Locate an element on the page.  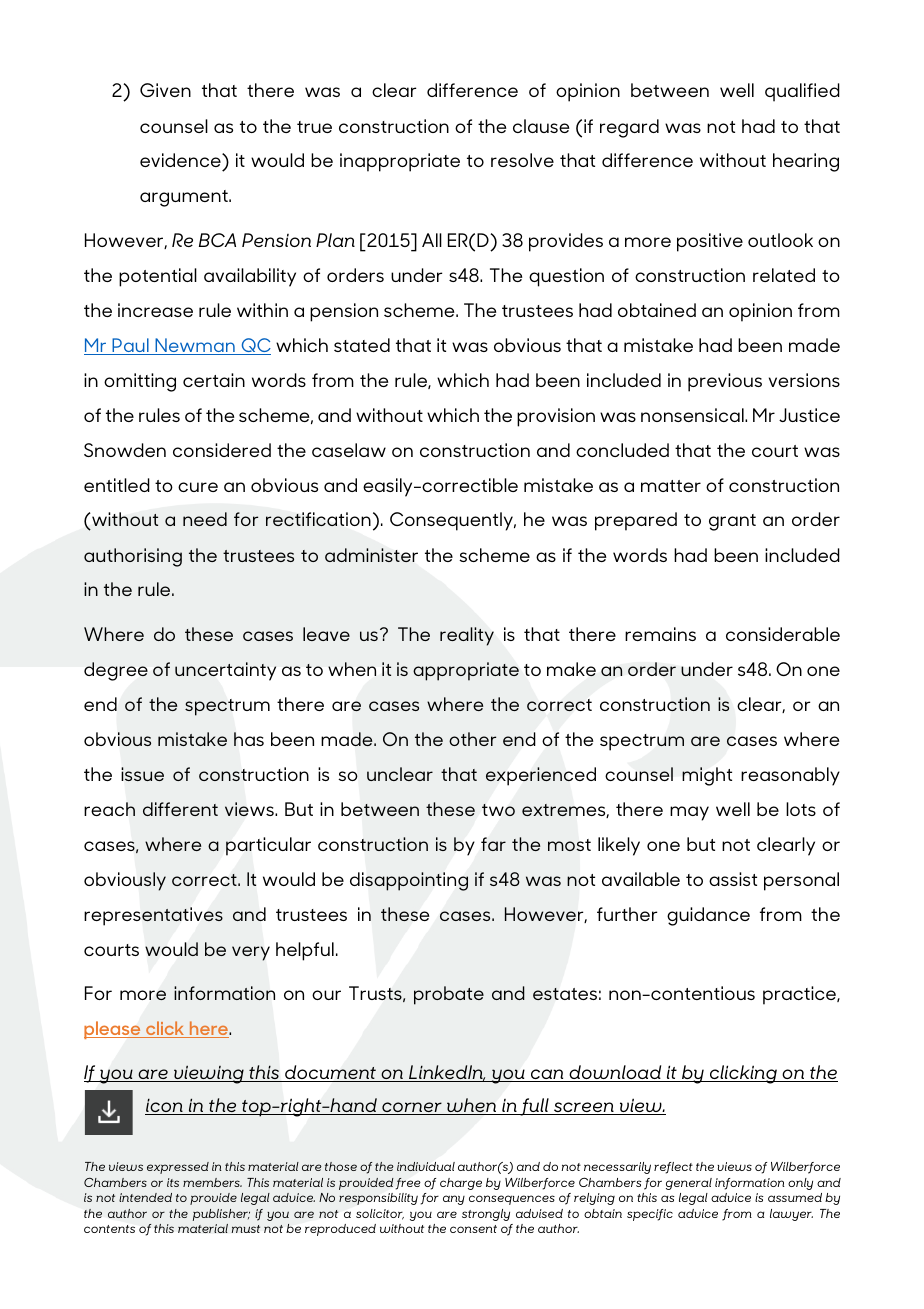
grant is located at coordinates (732, 522).
